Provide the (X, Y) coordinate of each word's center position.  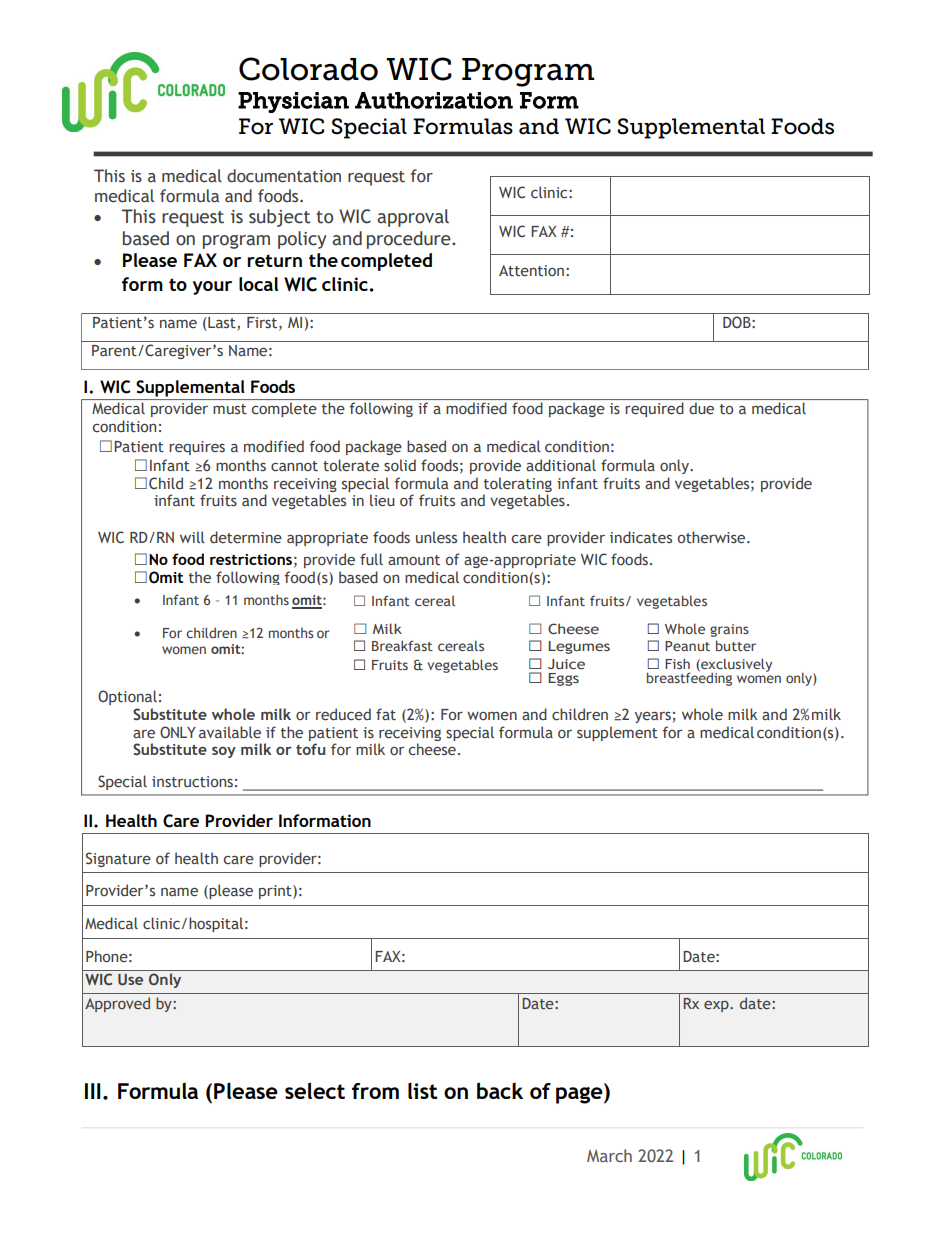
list (422, 1090)
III (93, 1091)
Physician (293, 102)
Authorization (434, 100)
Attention (531, 271)
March (609, 1155)
